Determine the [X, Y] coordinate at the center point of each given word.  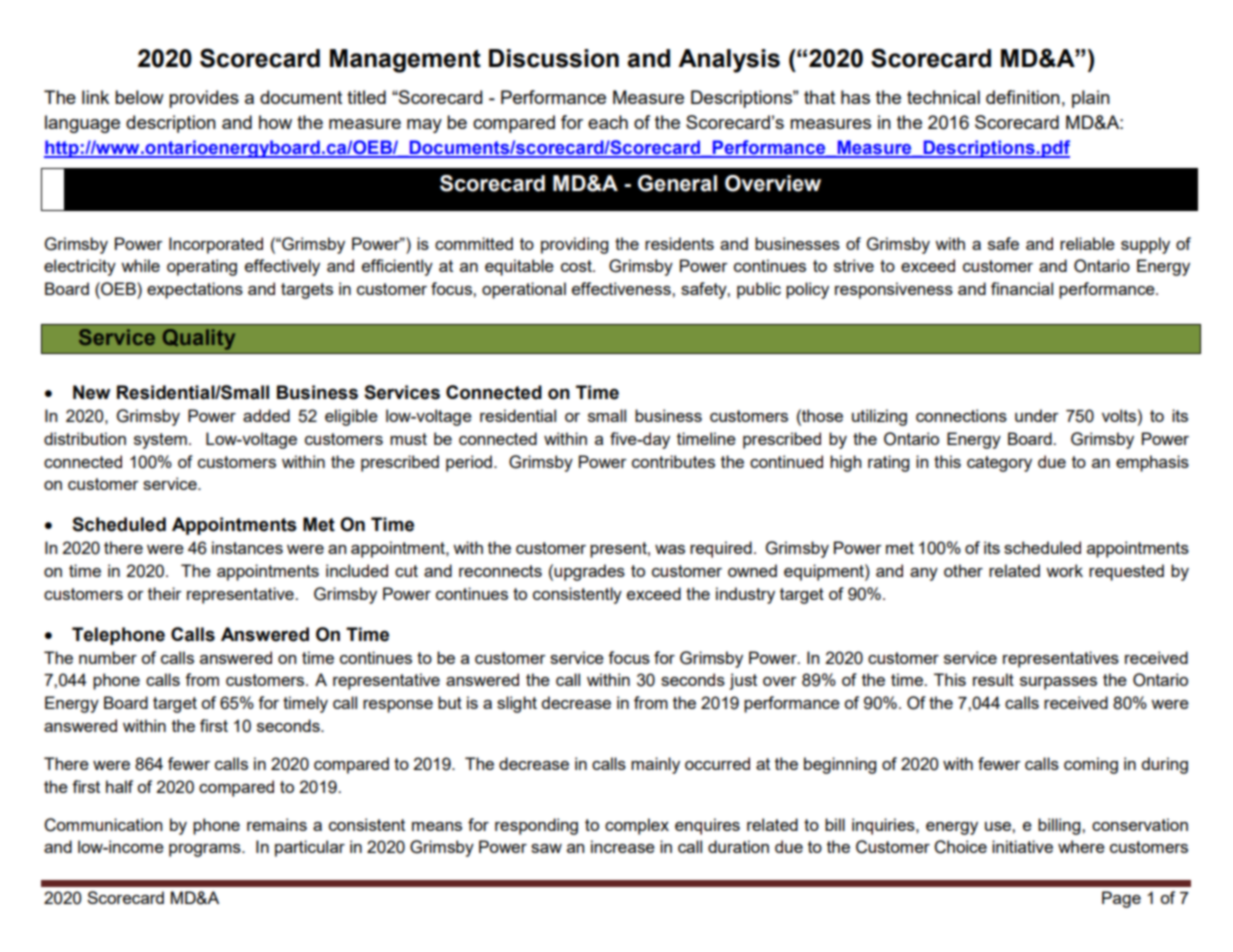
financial [1022, 288]
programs [206, 850]
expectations [195, 290]
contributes [673, 461]
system [160, 441]
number [108, 657]
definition [1023, 97]
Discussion [554, 58]
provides [204, 99]
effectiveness [622, 288]
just [743, 681]
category [999, 464]
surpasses [1058, 683]
